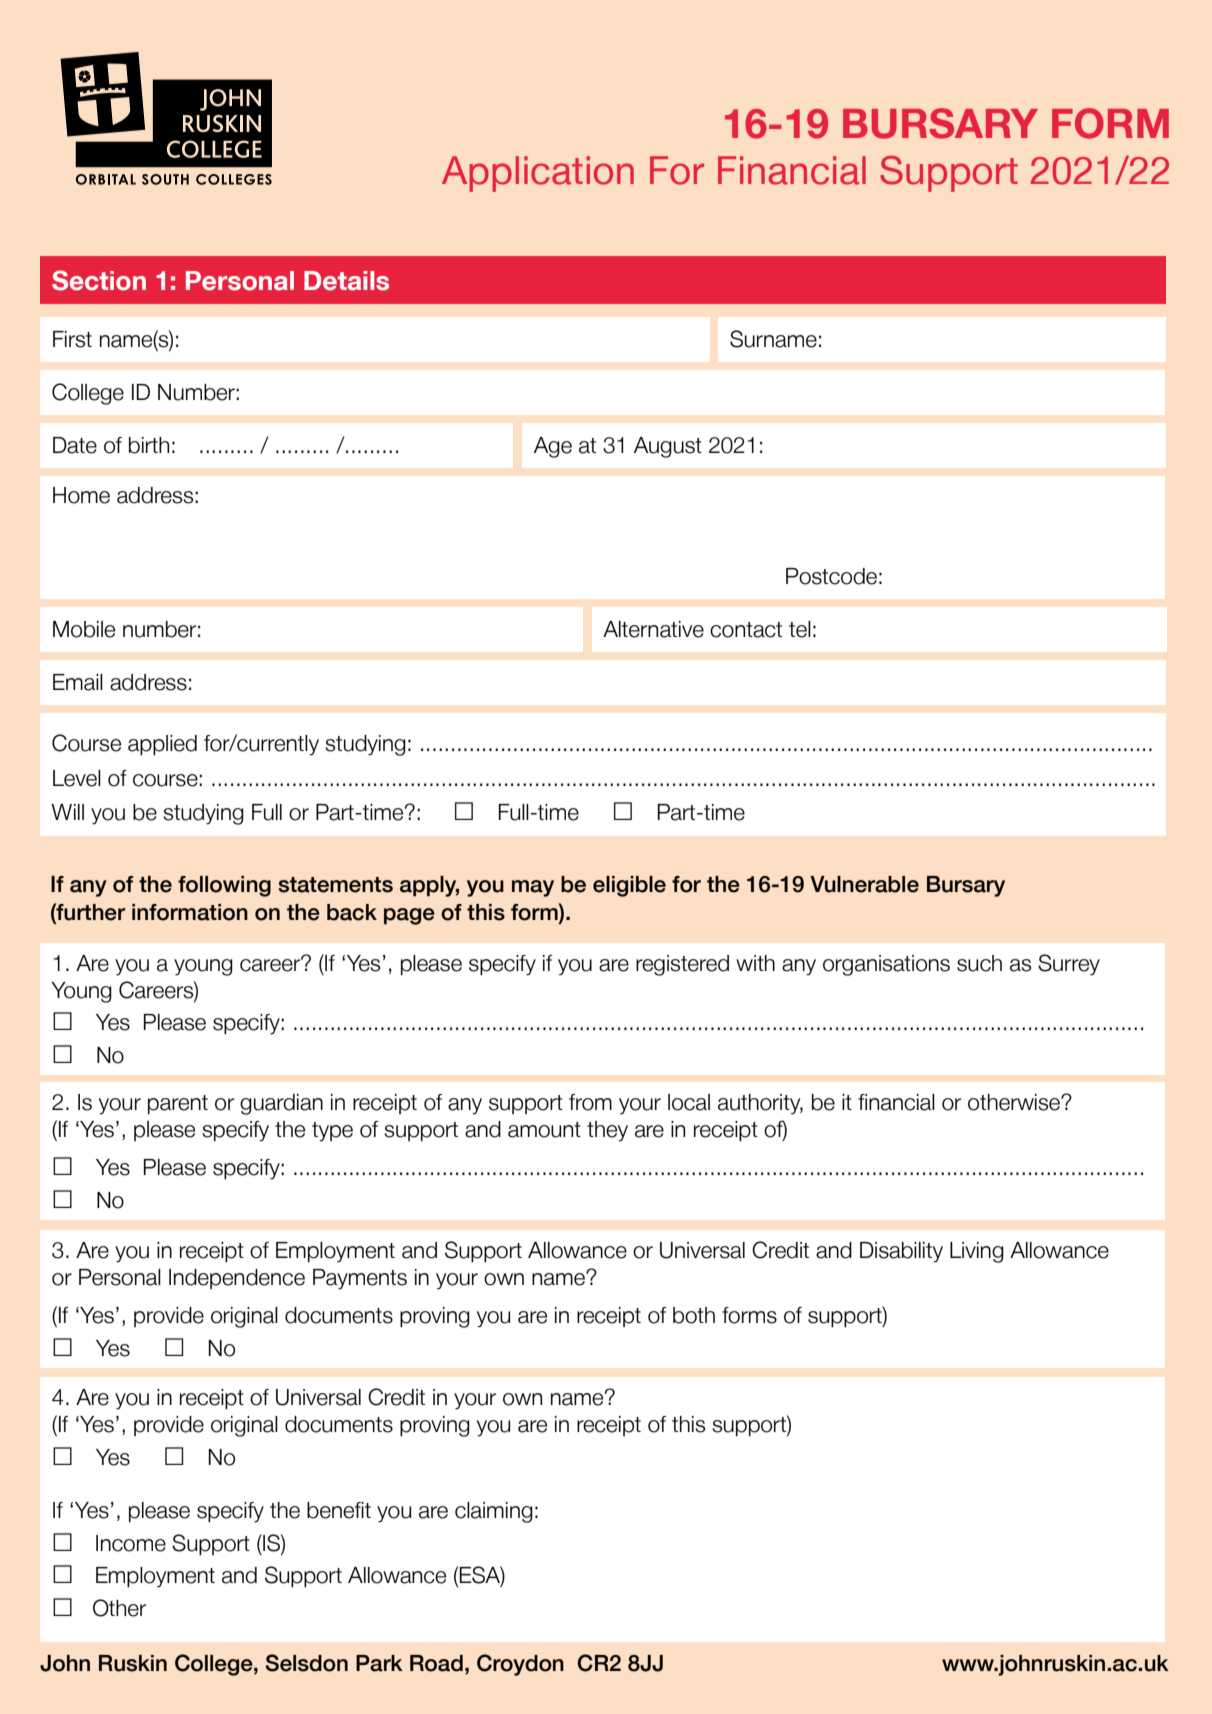  Describe the element at coordinates (979, 963) in the document. I see `such` at that location.
